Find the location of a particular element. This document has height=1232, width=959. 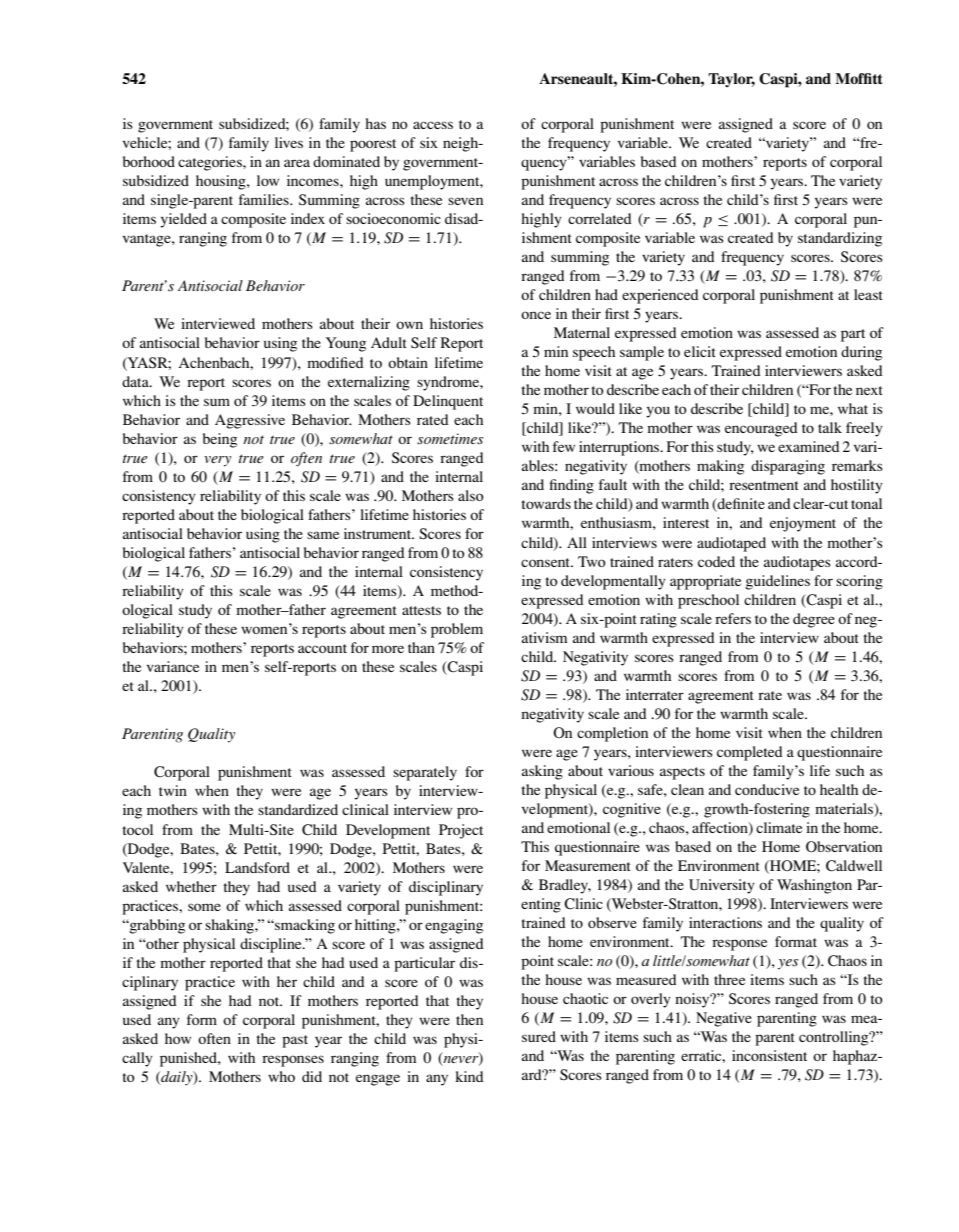

during is located at coordinates (861, 353).
